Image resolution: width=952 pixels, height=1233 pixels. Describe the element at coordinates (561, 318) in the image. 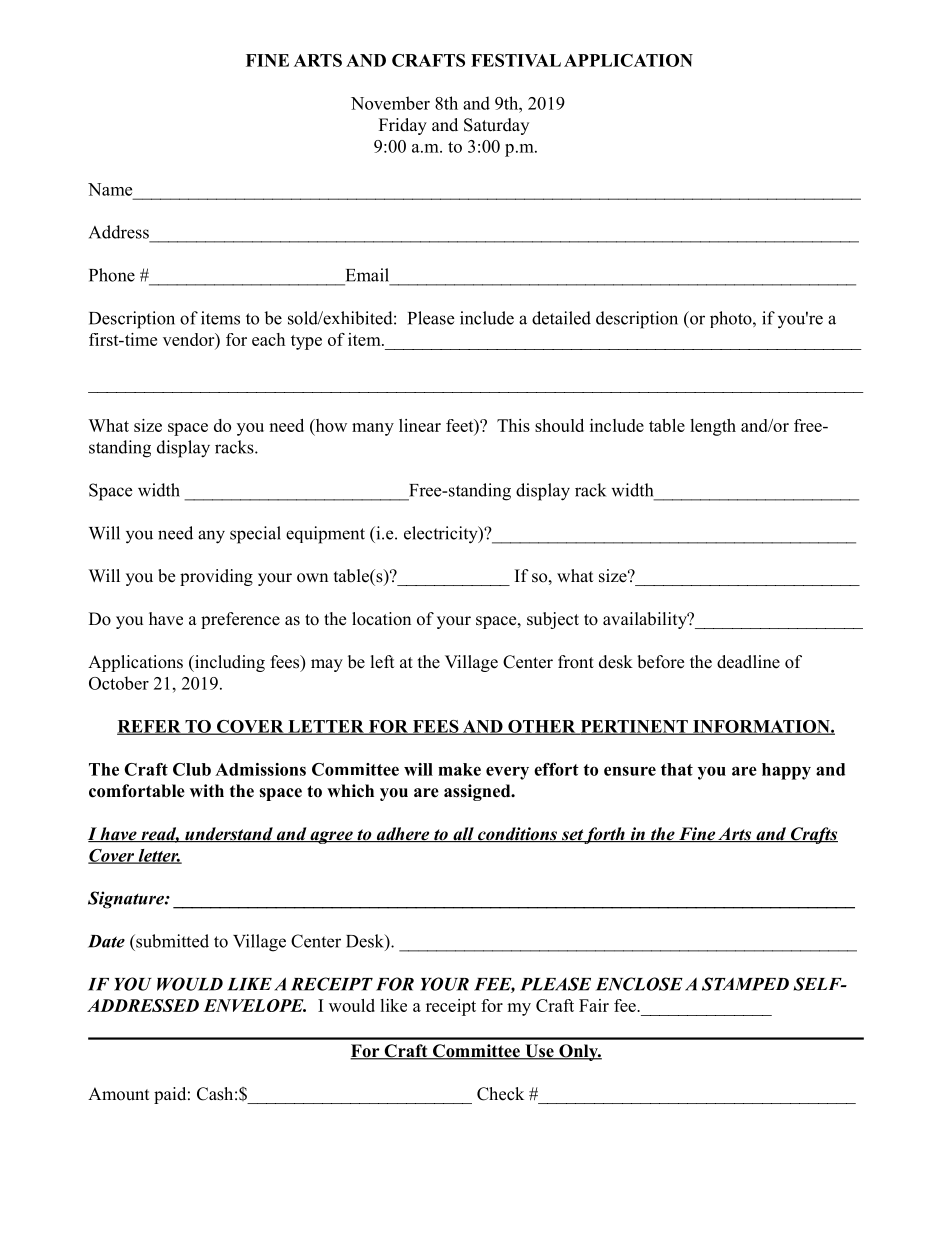

I see `detailed` at that location.
